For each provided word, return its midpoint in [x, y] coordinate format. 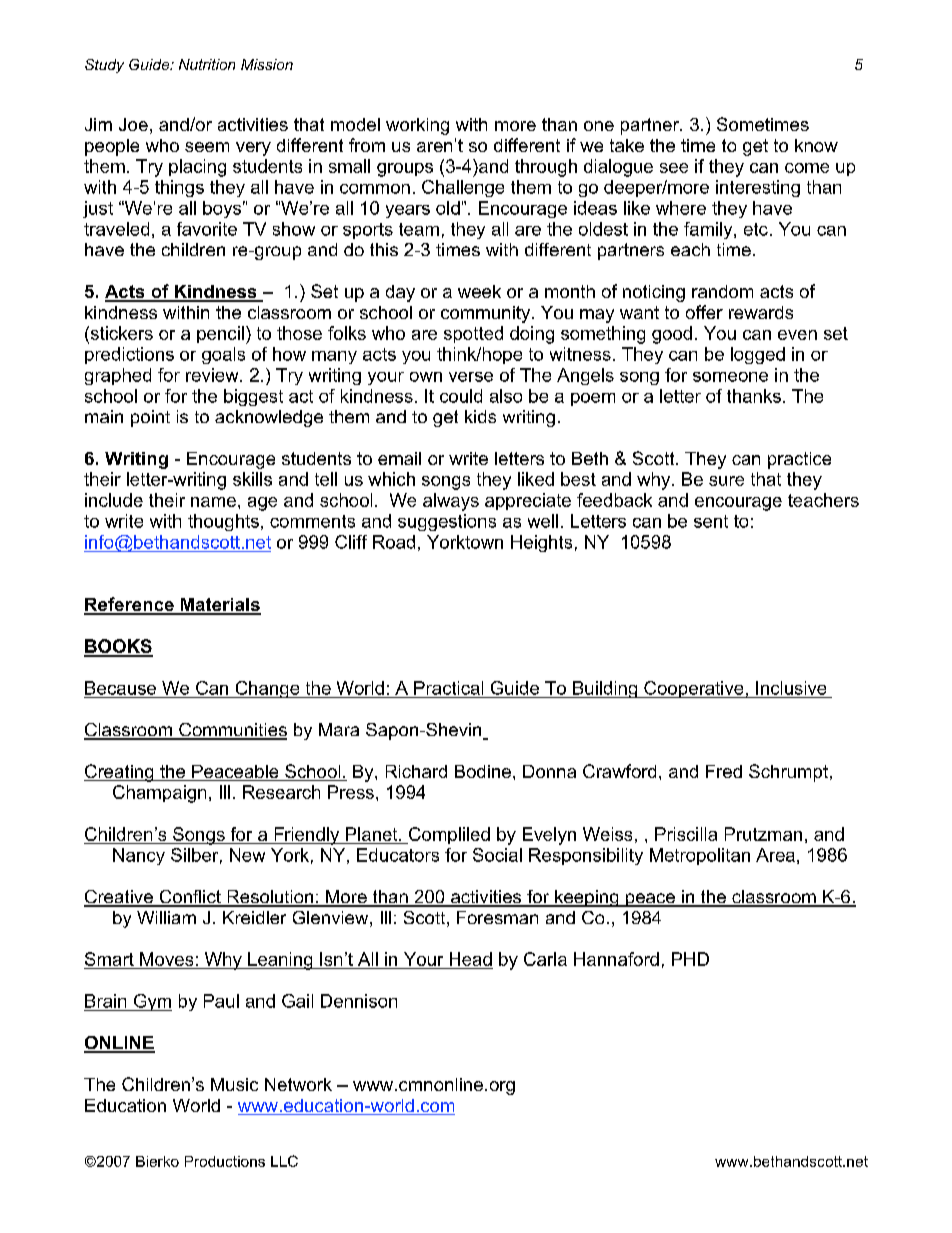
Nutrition [207, 64]
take [627, 145]
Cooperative [694, 689]
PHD [690, 959]
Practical [448, 688]
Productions [225, 1161]
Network [298, 1084]
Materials [219, 606]
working [417, 126]
